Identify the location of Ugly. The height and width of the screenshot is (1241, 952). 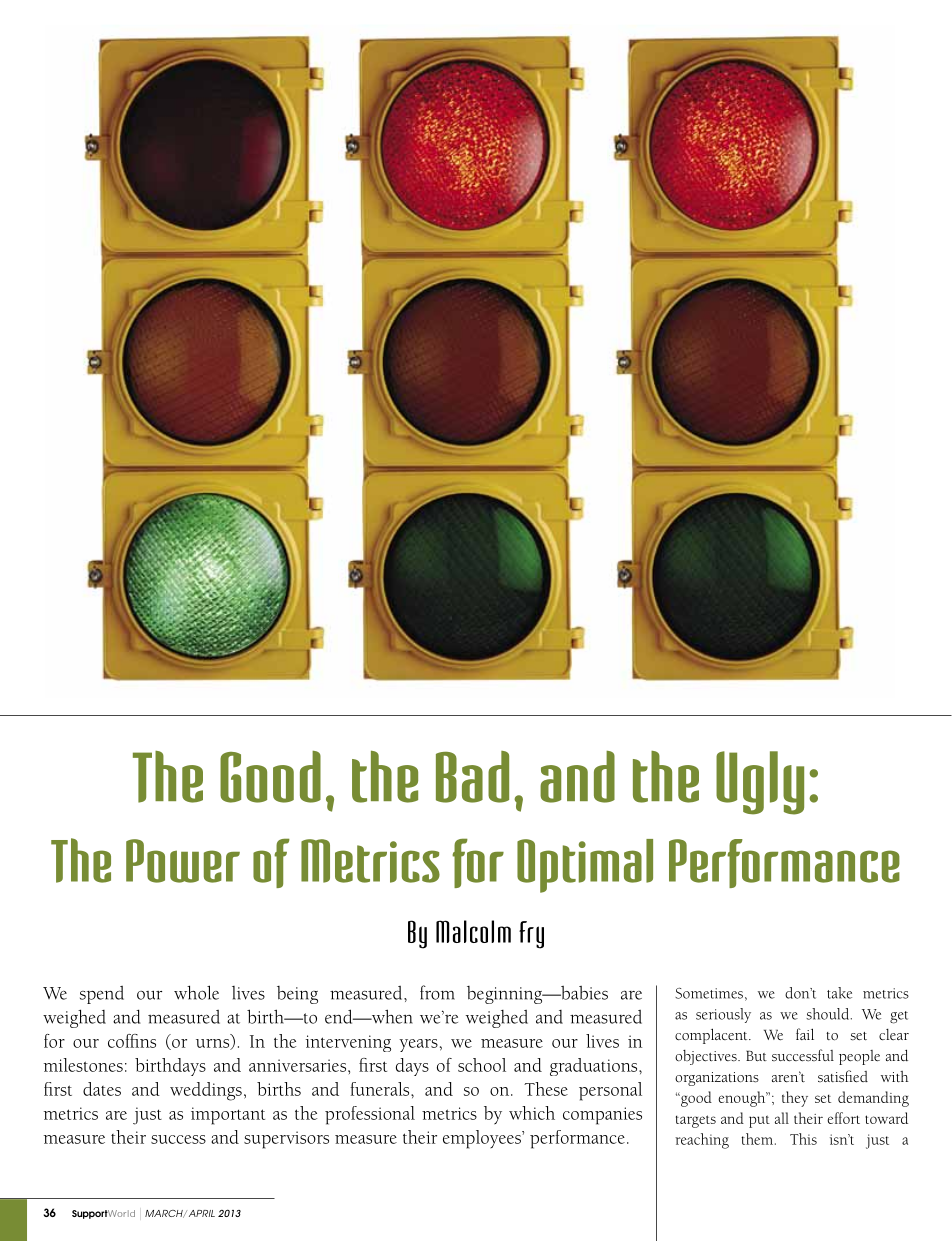
(760, 783).
